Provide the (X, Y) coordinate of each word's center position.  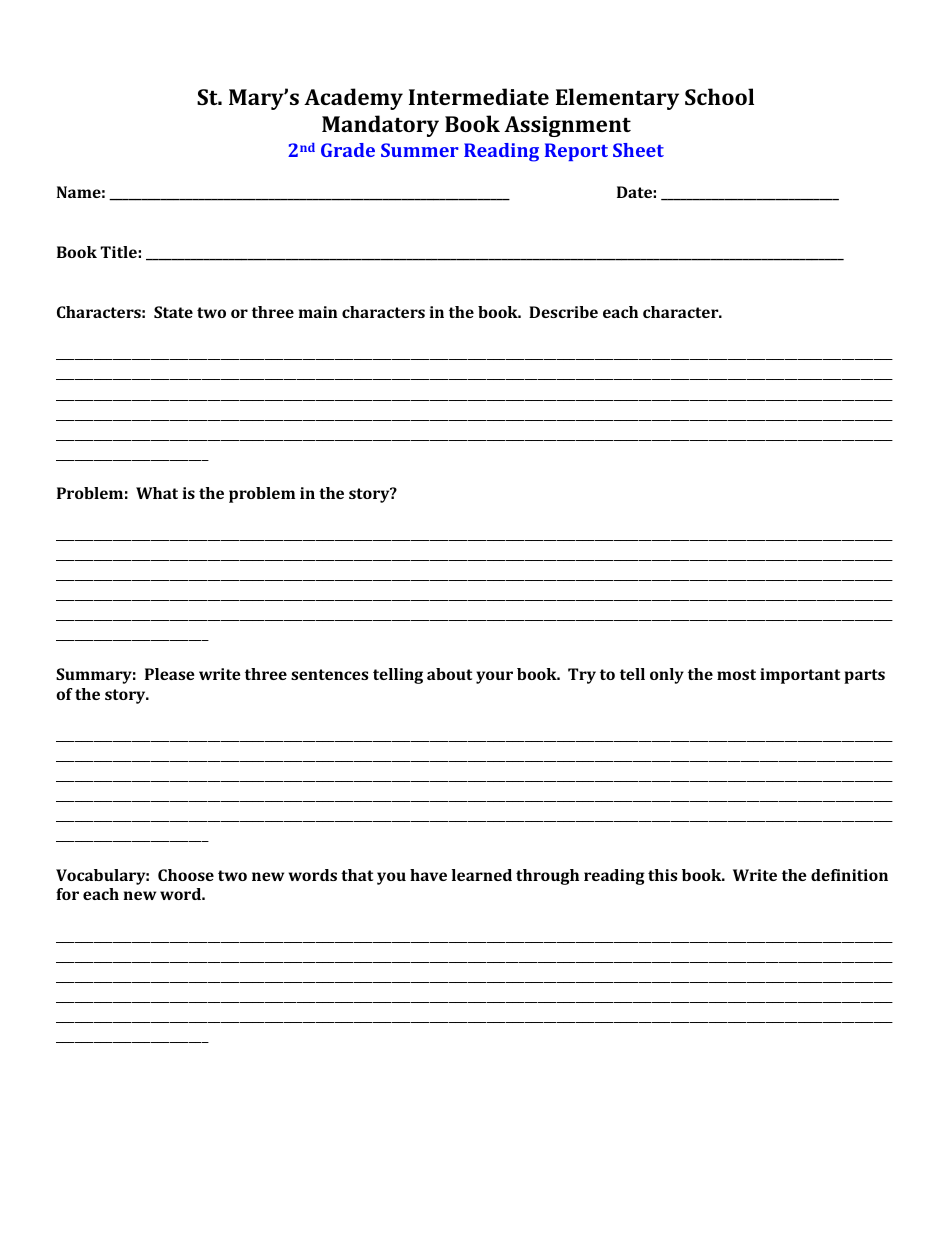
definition (849, 875)
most (736, 674)
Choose (186, 875)
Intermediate (479, 96)
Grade (348, 150)
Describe (563, 312)
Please (170, 674)
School (719, 96)
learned (482, 875)
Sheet (638, 150)
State (173, 312)
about (449, 674)
